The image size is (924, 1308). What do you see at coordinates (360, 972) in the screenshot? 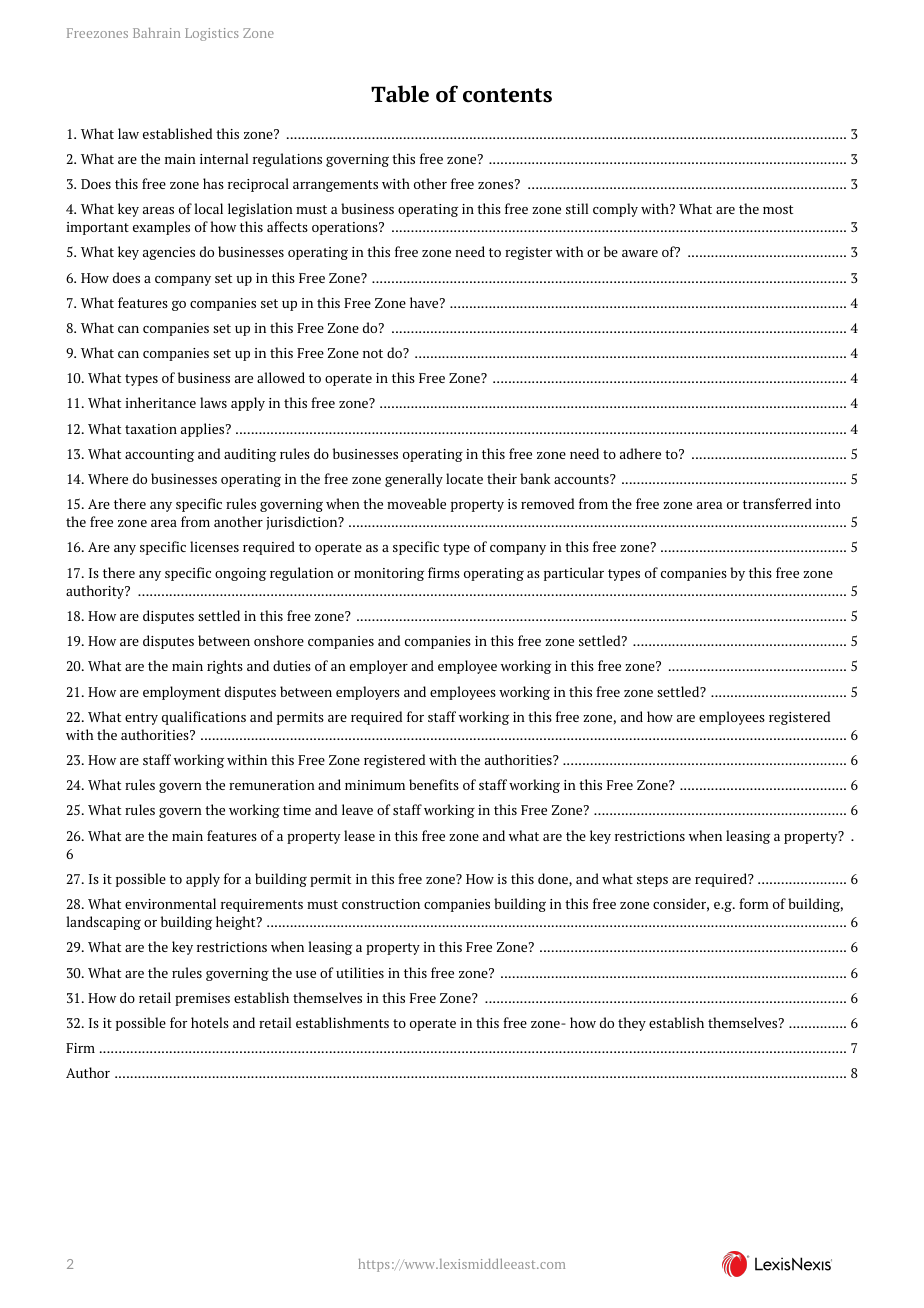
I see `utilities` at bounding box center [360, 972].
